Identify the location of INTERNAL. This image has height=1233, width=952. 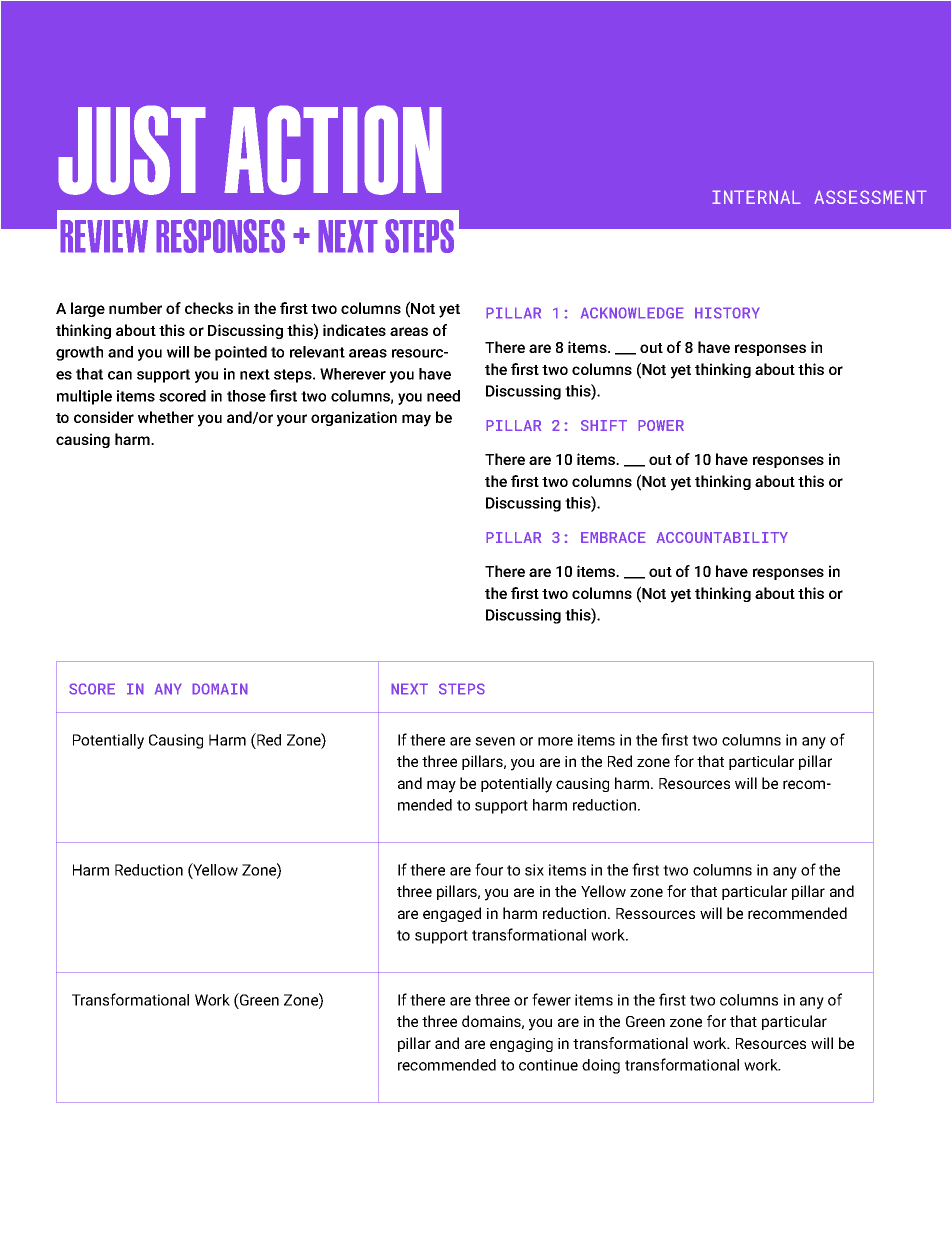
(756, 197).
